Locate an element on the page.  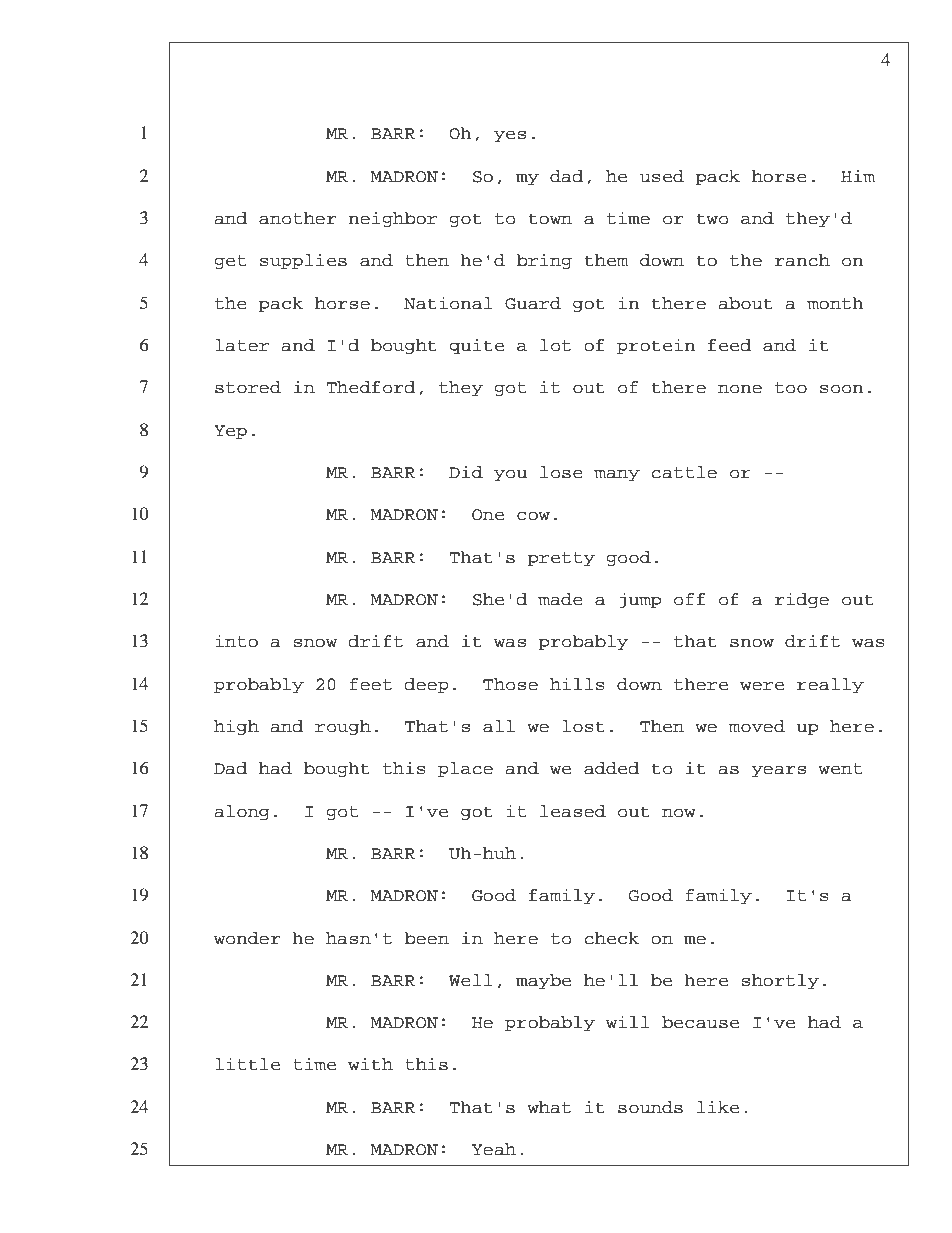
Those is located at coordinates (510, 684).
